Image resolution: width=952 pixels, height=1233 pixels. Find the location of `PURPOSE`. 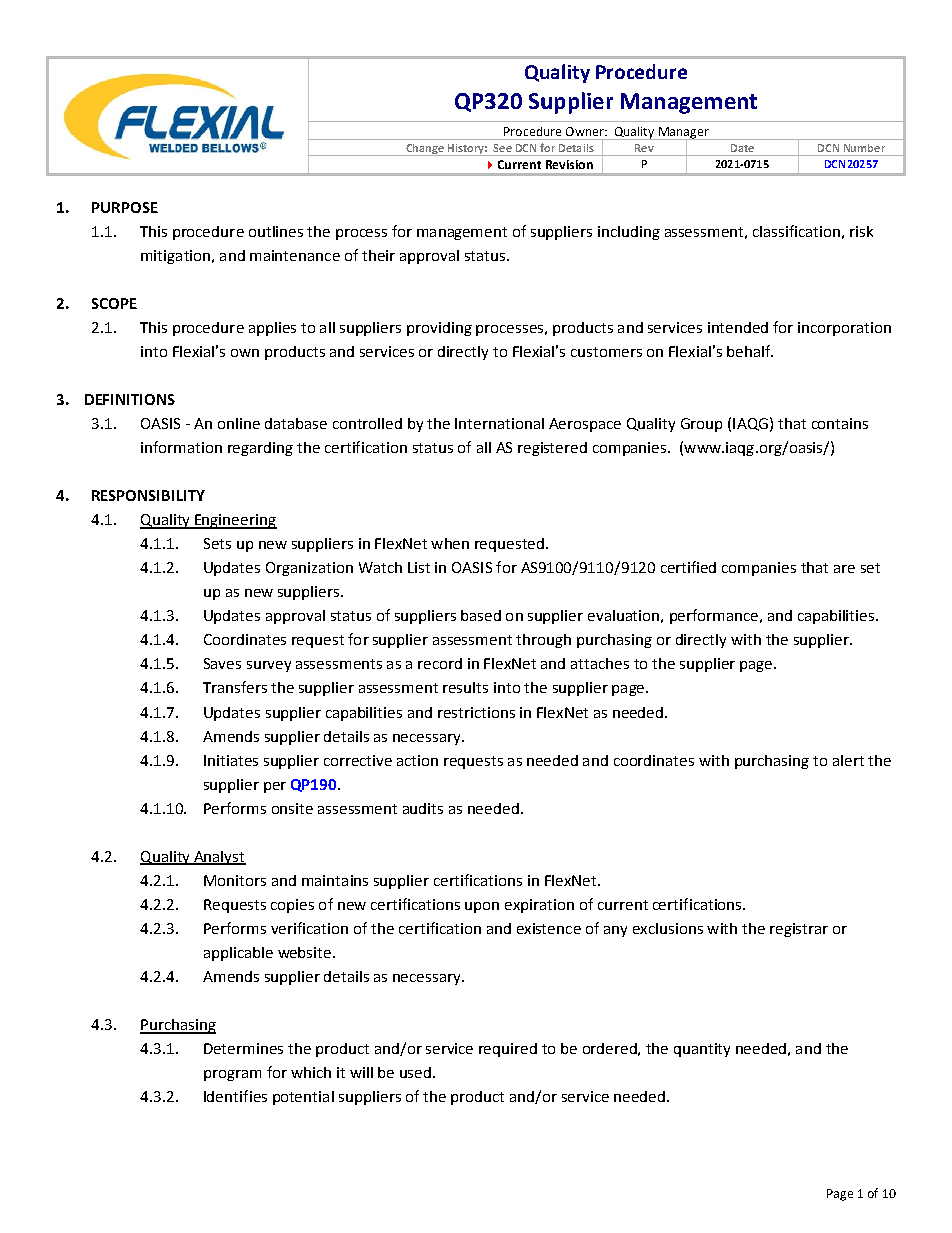

PURPOSE is located at coordinates (125, 207).
